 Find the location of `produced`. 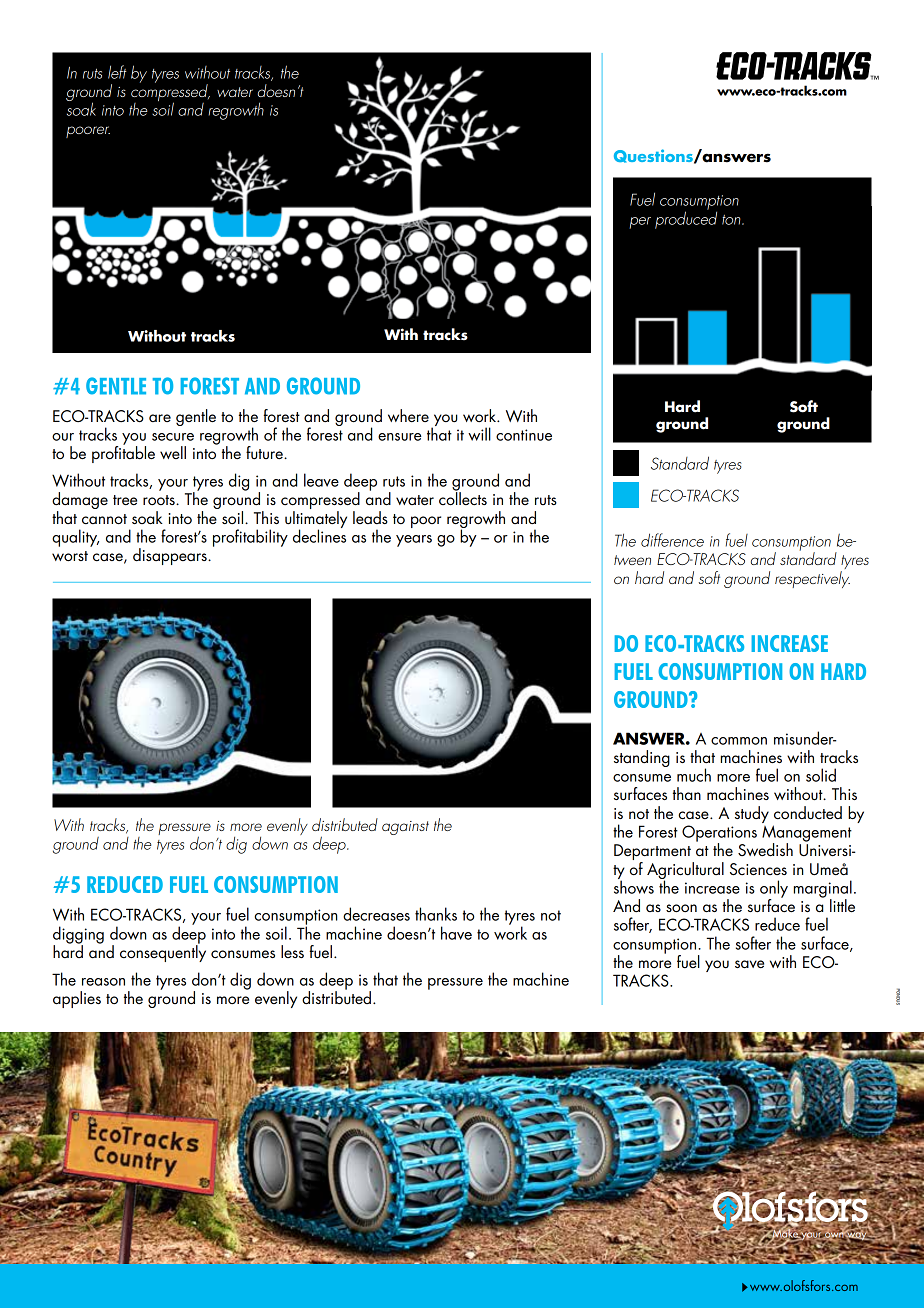

produced is located at coordinates (686, 219).
